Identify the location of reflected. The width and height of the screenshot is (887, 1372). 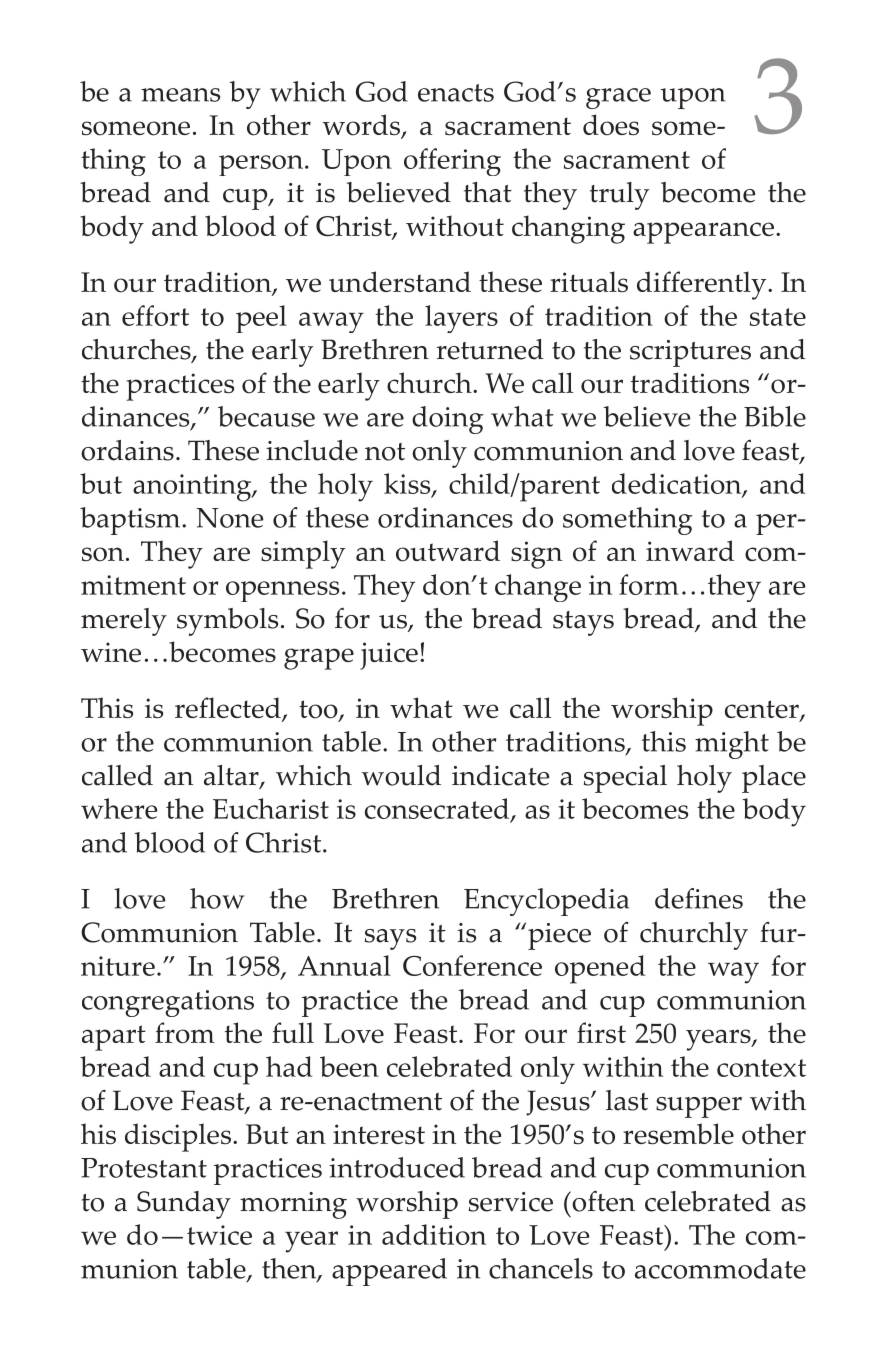
(229, 709).
